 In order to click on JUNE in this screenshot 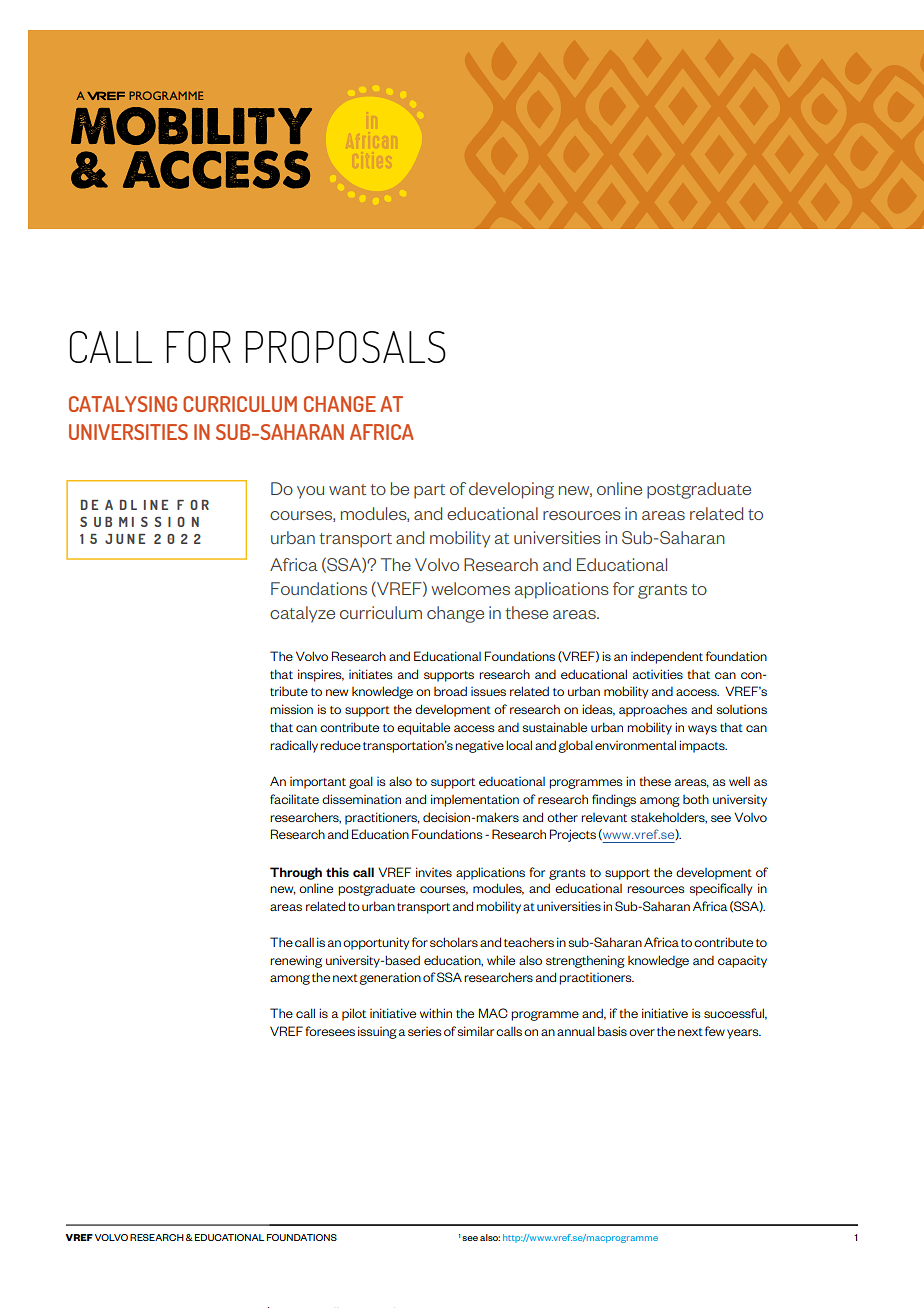, I will do `click(125, 539)`.
